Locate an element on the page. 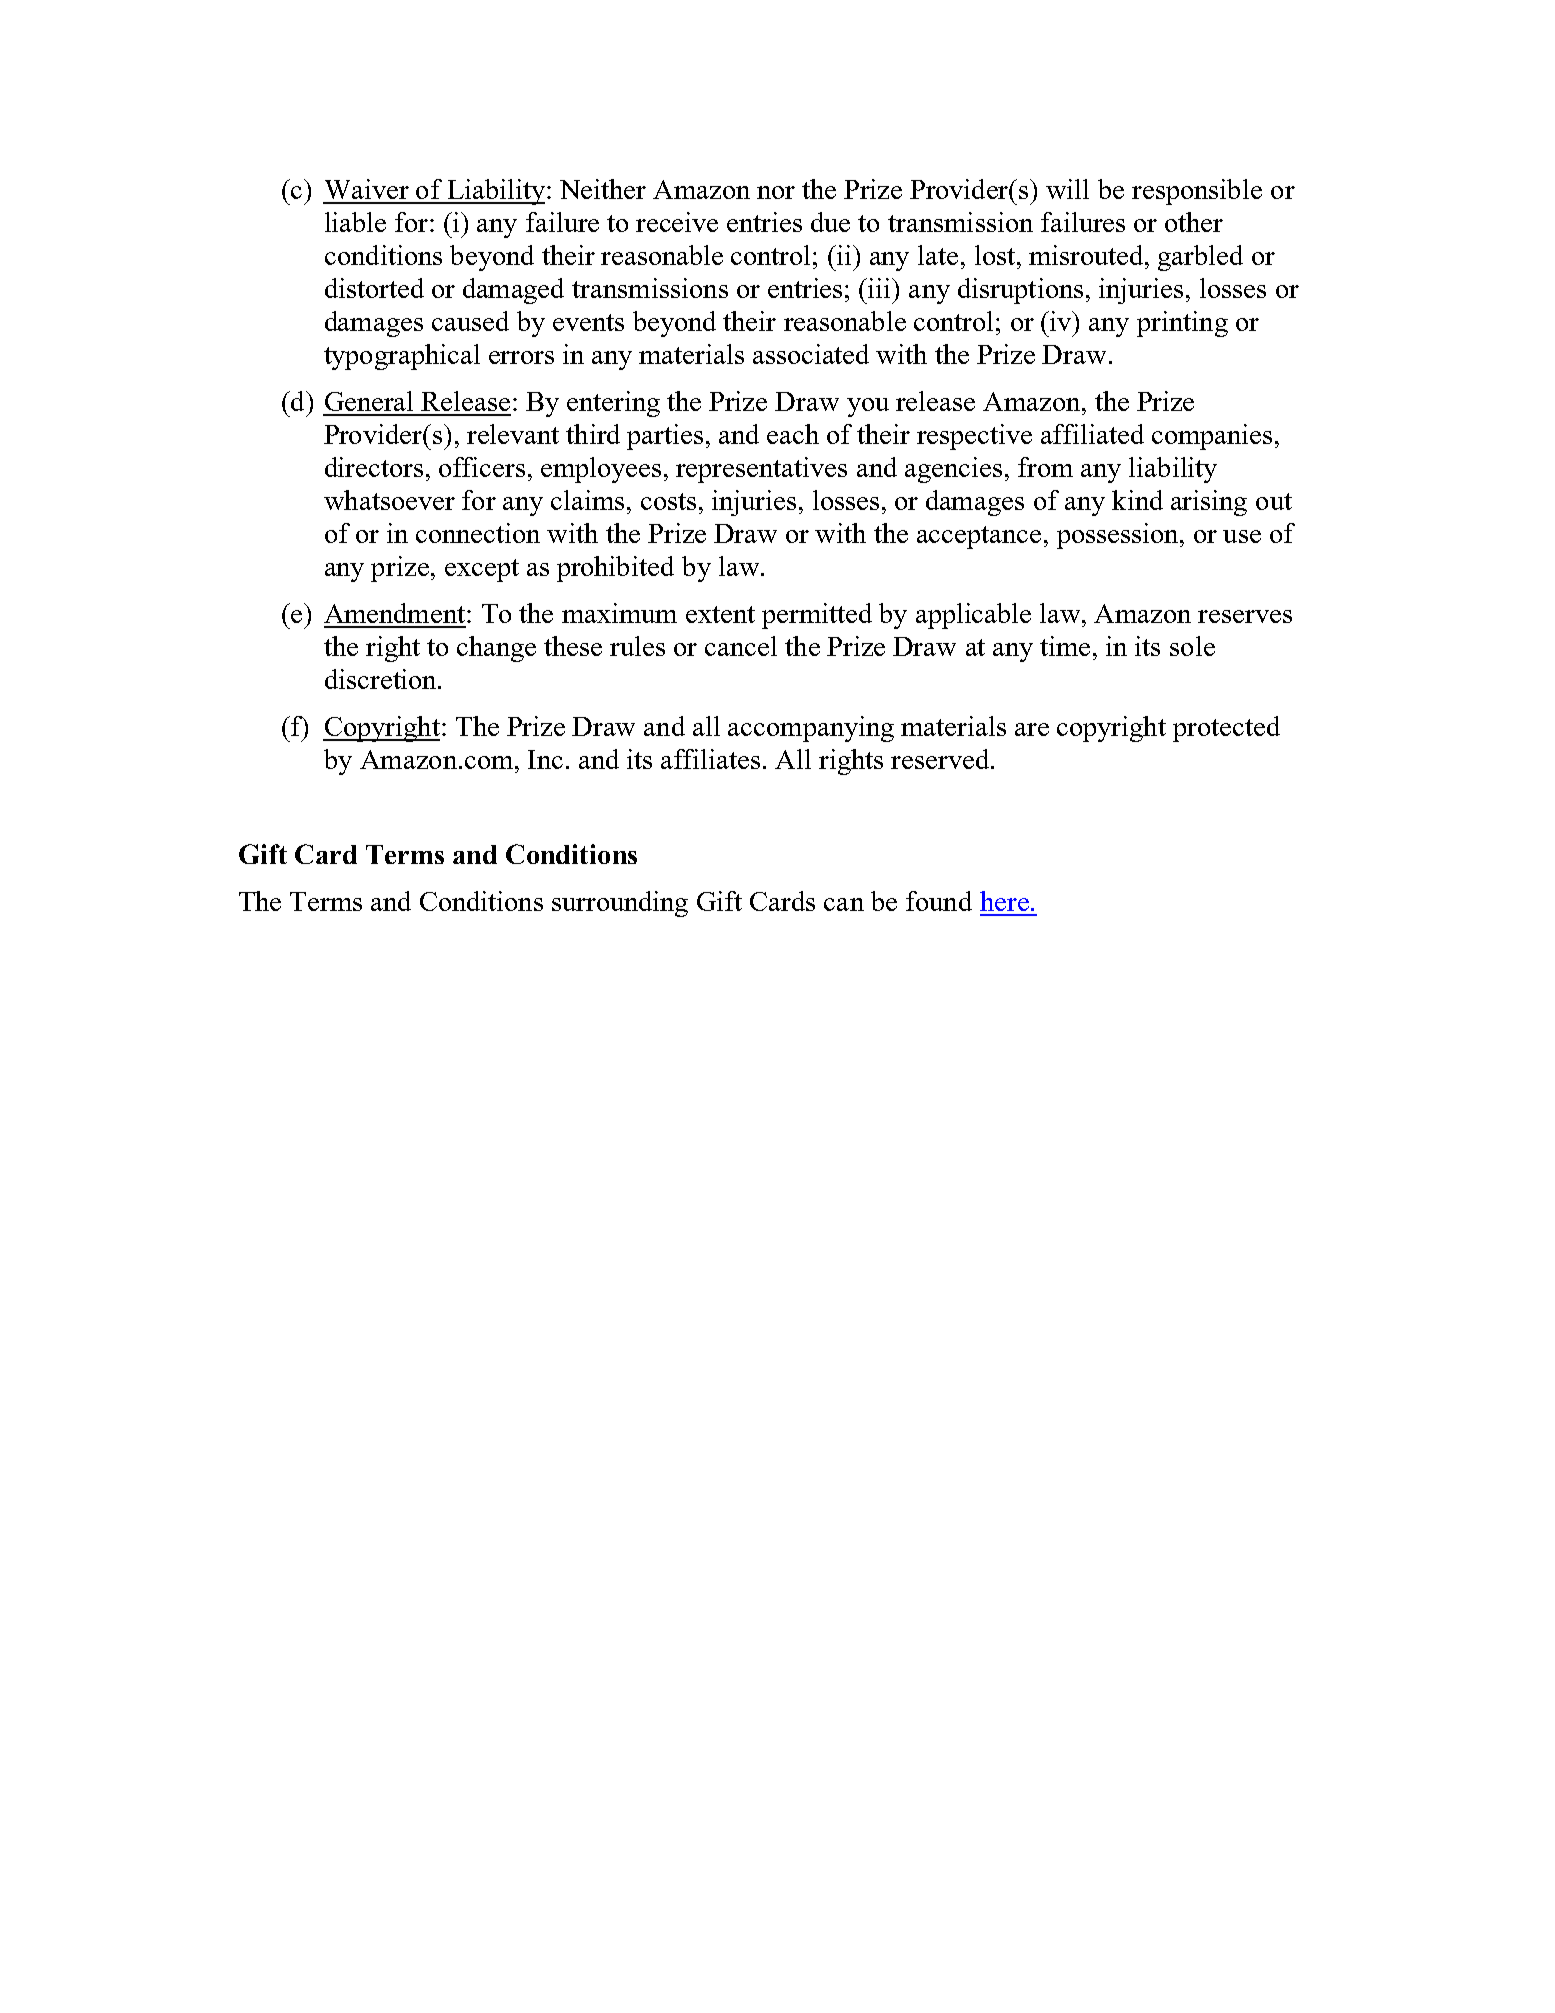 The width and height of the image is (1555, 2013). Waiver is located at coordinates (367, 189).
